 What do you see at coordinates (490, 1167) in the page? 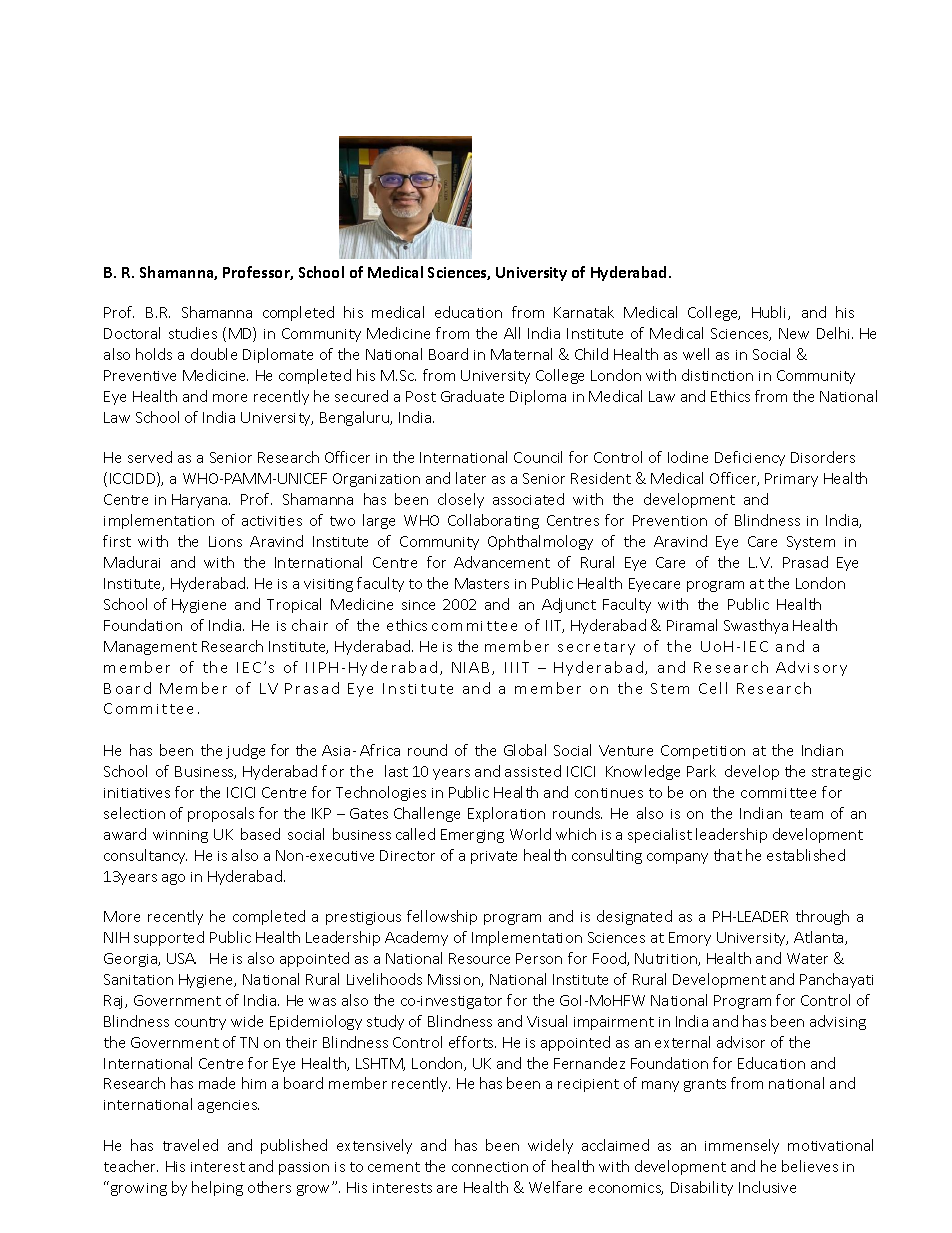
I see `connection` at bounding box center [490, 1167].
